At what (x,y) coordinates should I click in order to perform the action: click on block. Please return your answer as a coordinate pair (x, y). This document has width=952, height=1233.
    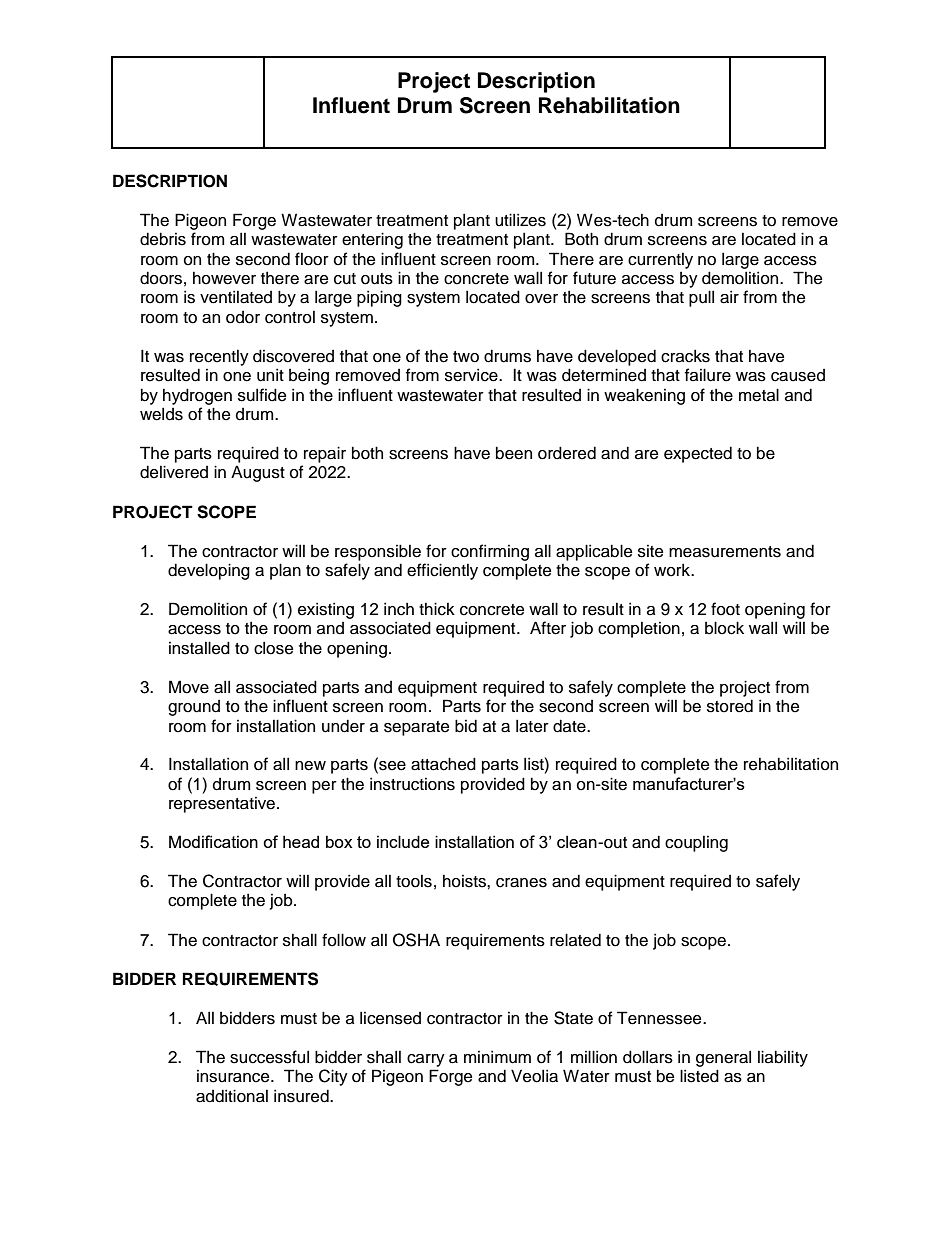
    Looking at the image, I should click on (724, 628).
